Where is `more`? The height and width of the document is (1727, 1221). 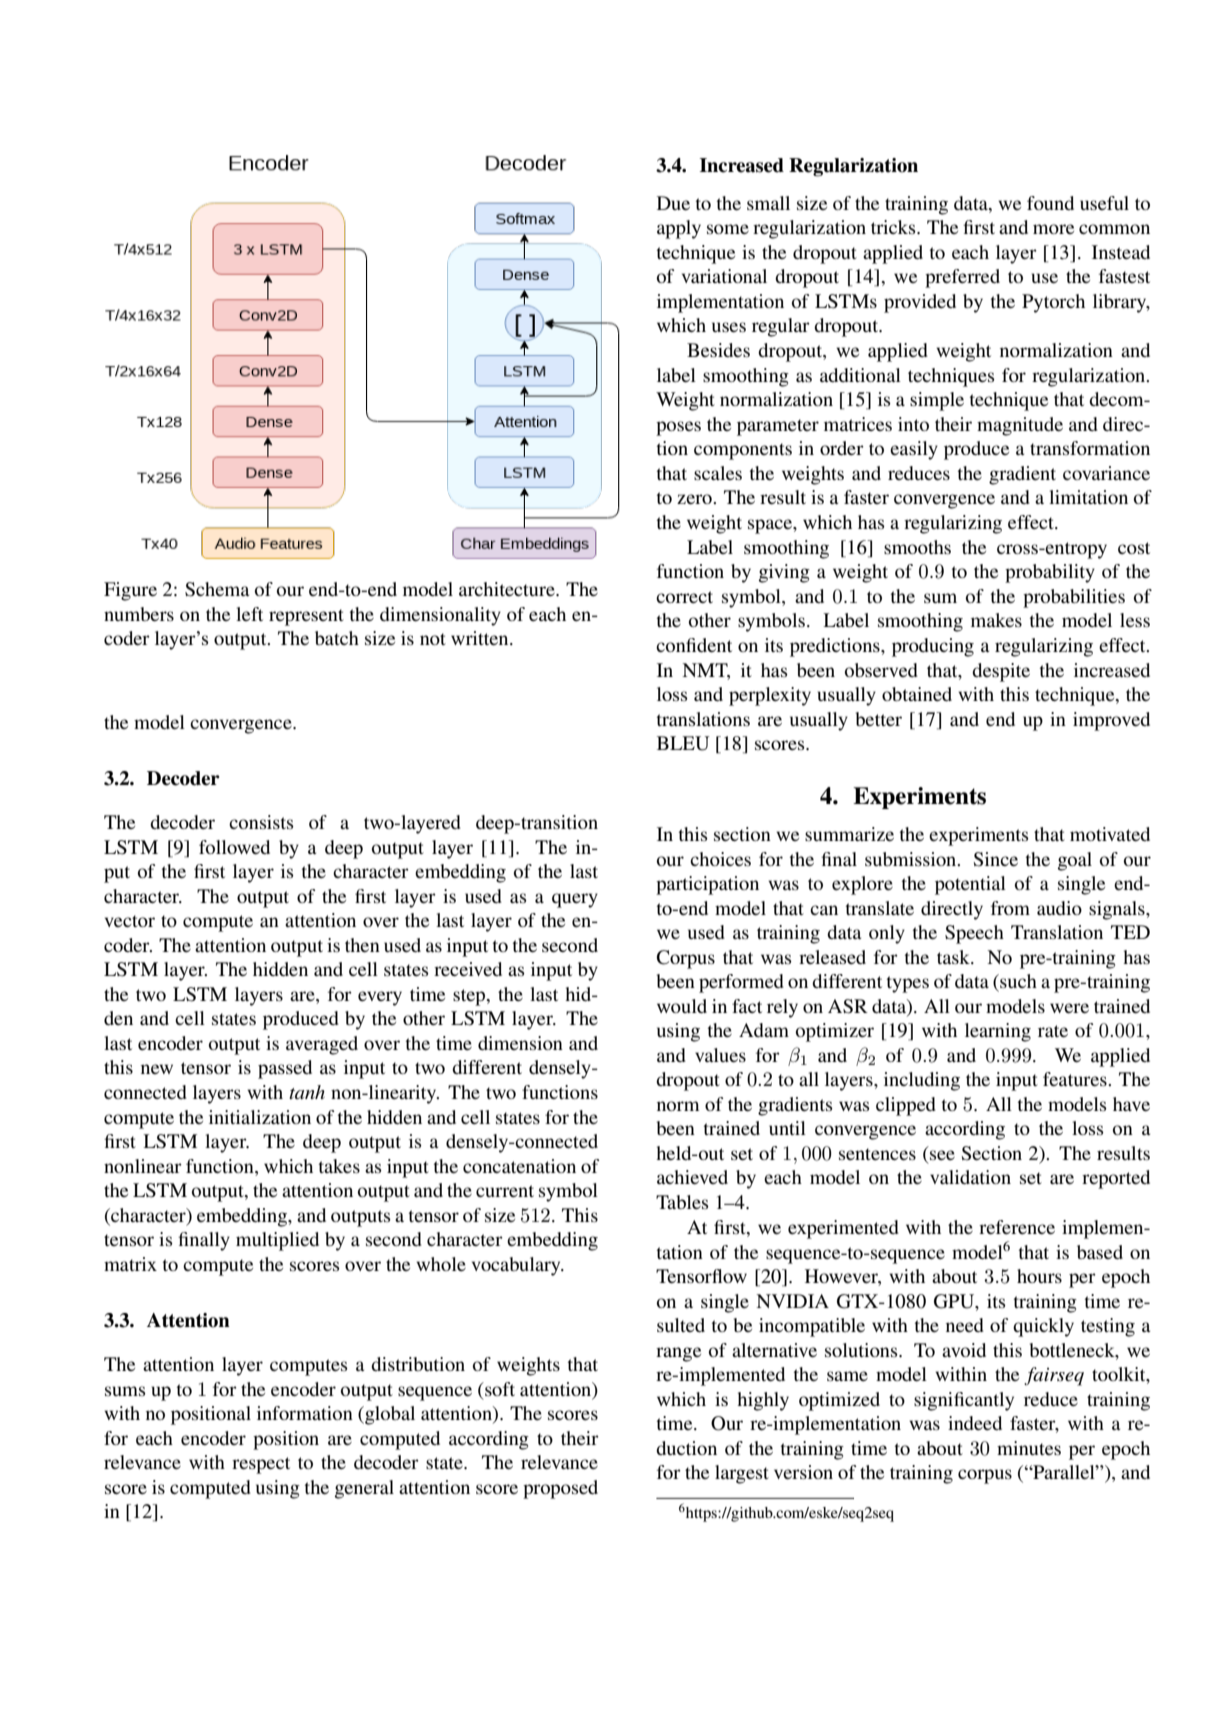
more is located at coordinates (1053, 229).
